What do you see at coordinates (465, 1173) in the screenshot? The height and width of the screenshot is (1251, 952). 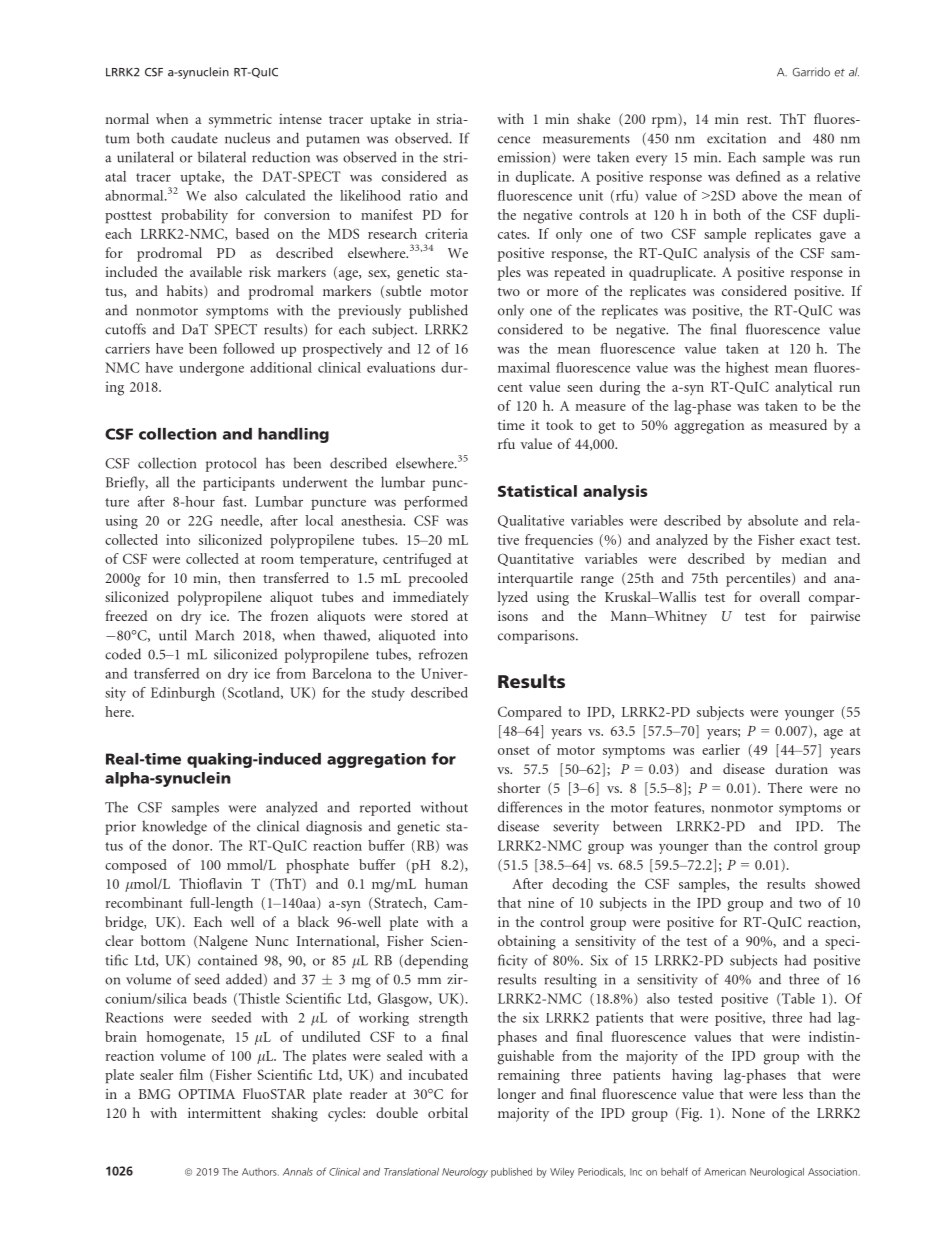 I see `Neurology` at bounding box center [465, 1173].
